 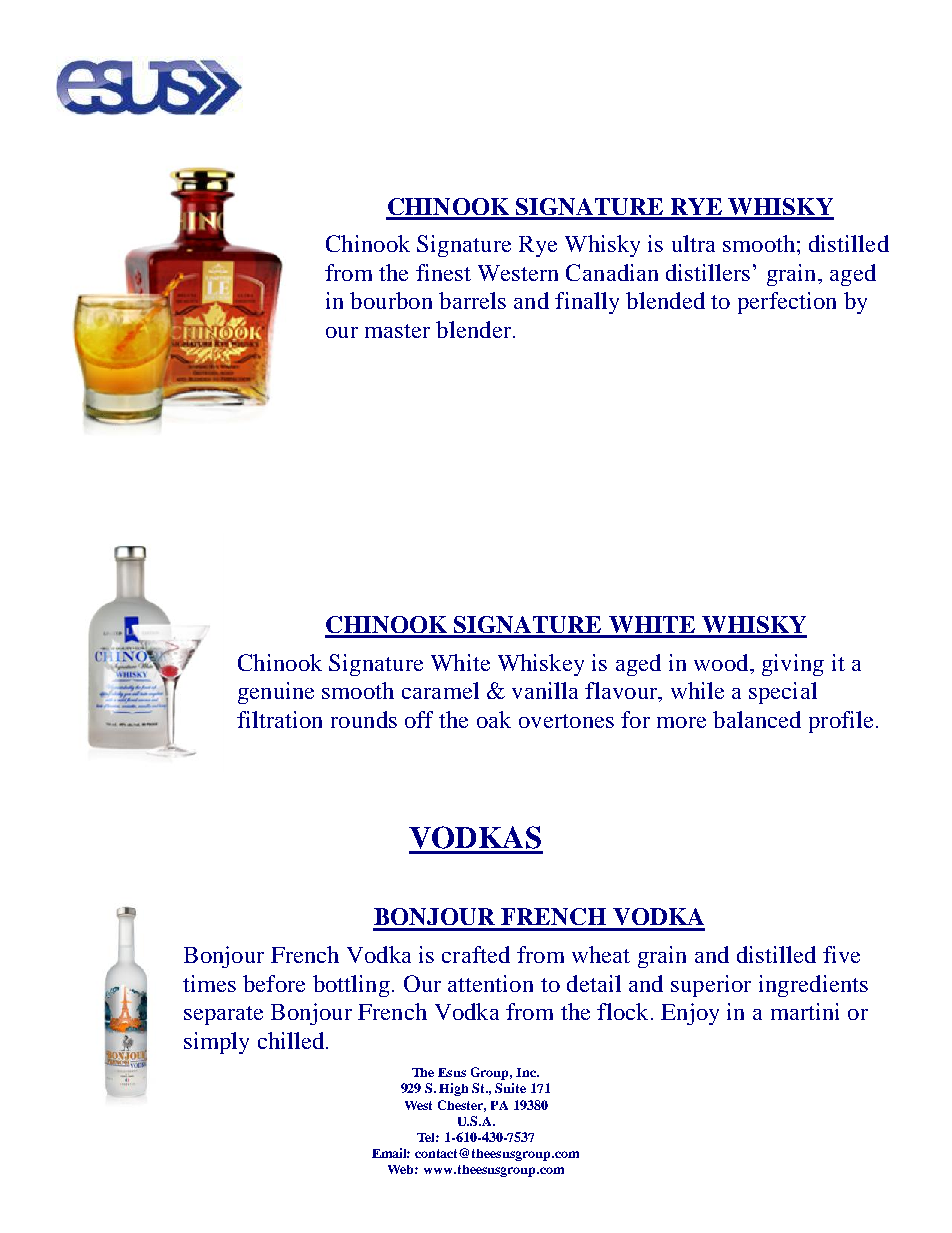 I want to click on Email, so click(x=391, y=1153).
